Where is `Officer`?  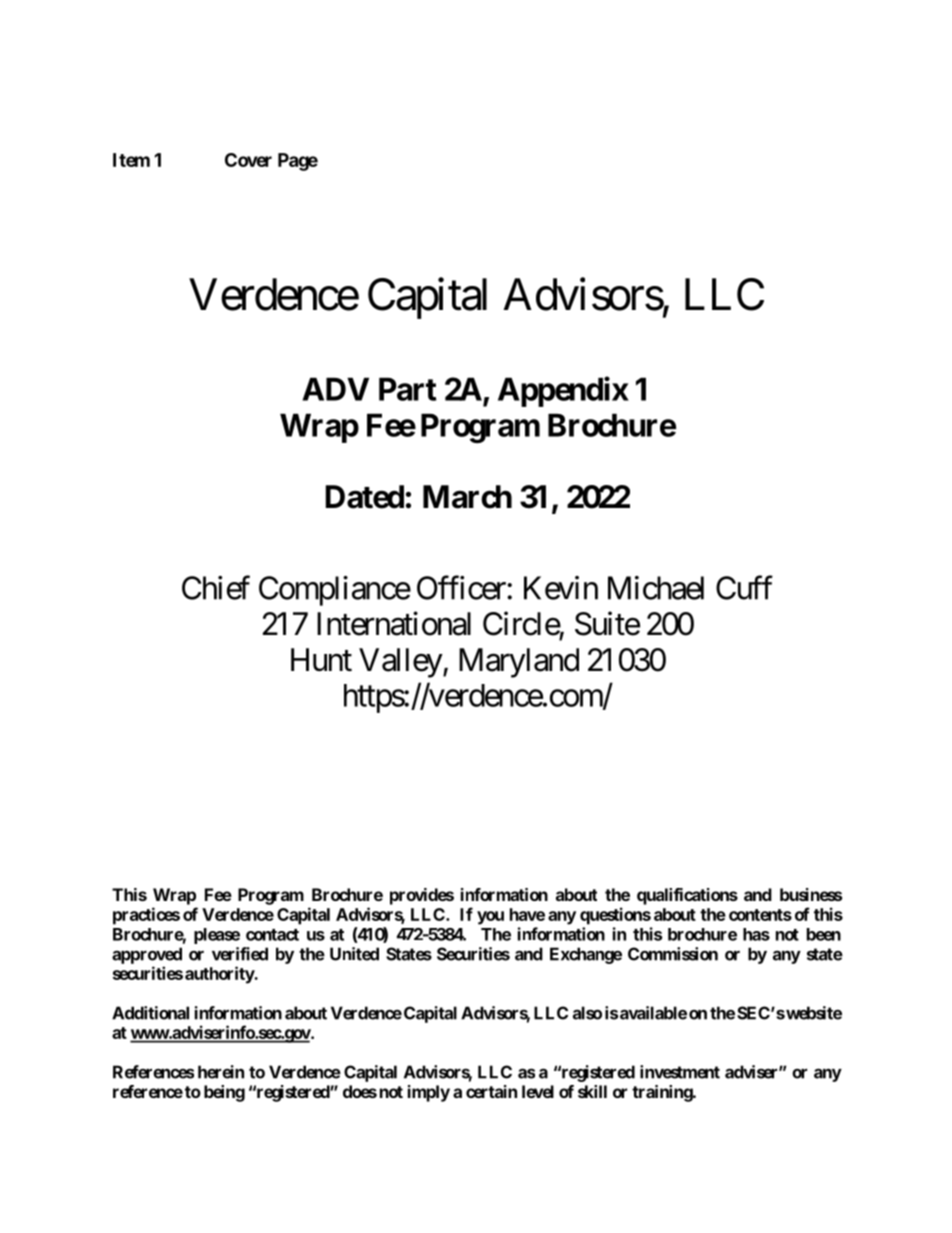 Officer is located at coordinates (462, 588).
